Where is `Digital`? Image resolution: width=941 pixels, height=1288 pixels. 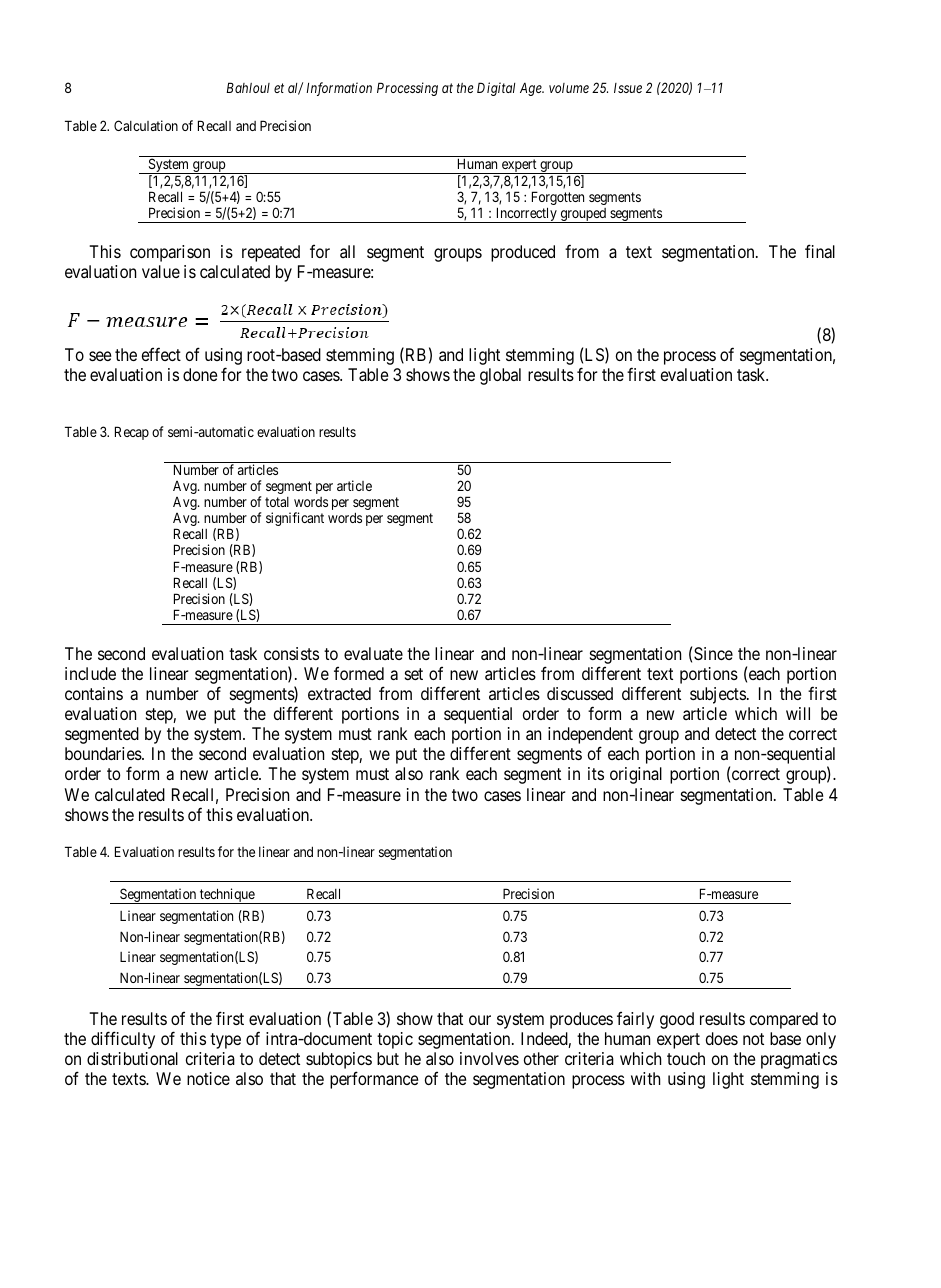 Digital is located at coordinates (496, 89).
